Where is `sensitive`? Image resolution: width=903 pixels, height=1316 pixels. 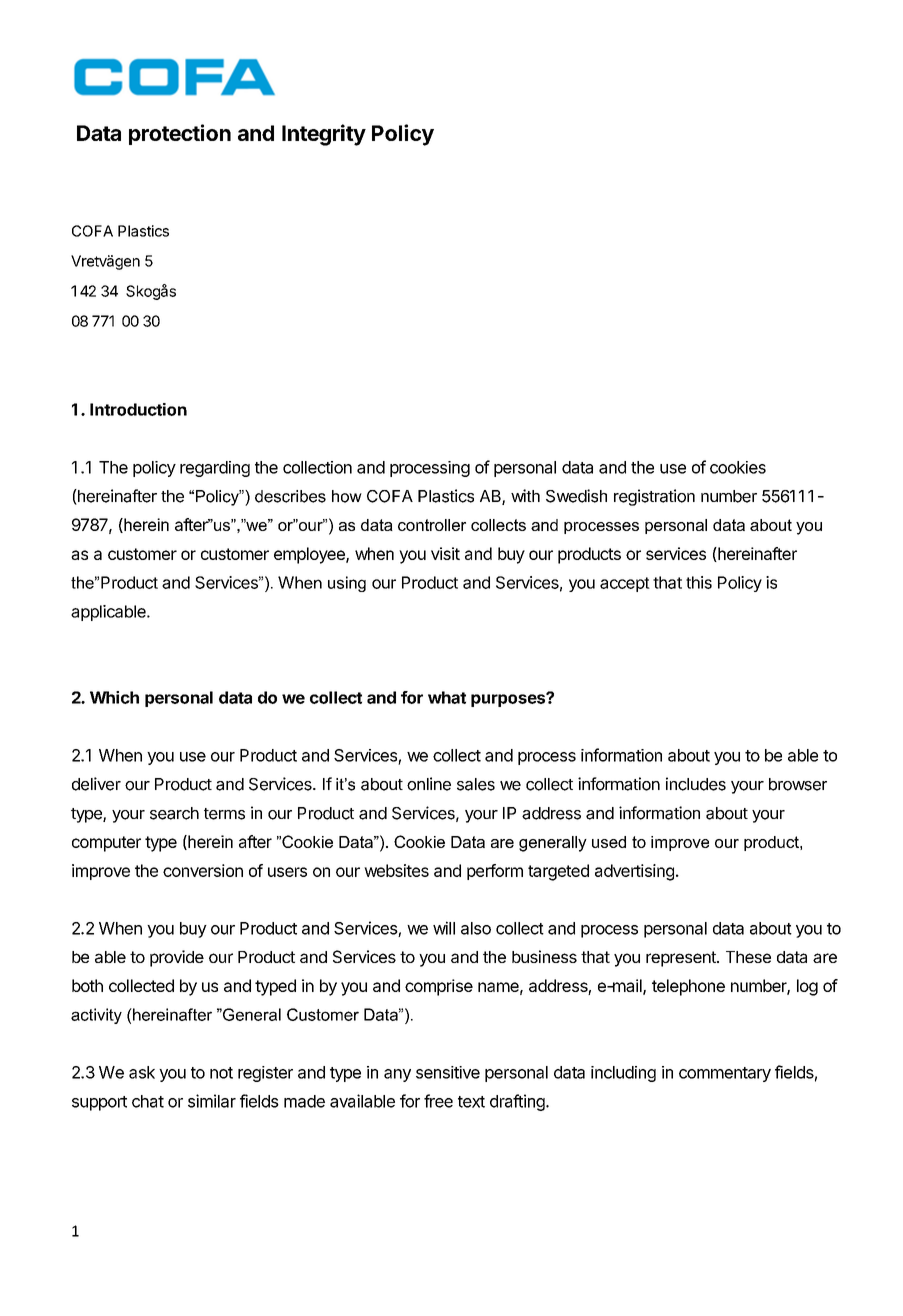 sensitive is located at coordinates (448, 1072).
